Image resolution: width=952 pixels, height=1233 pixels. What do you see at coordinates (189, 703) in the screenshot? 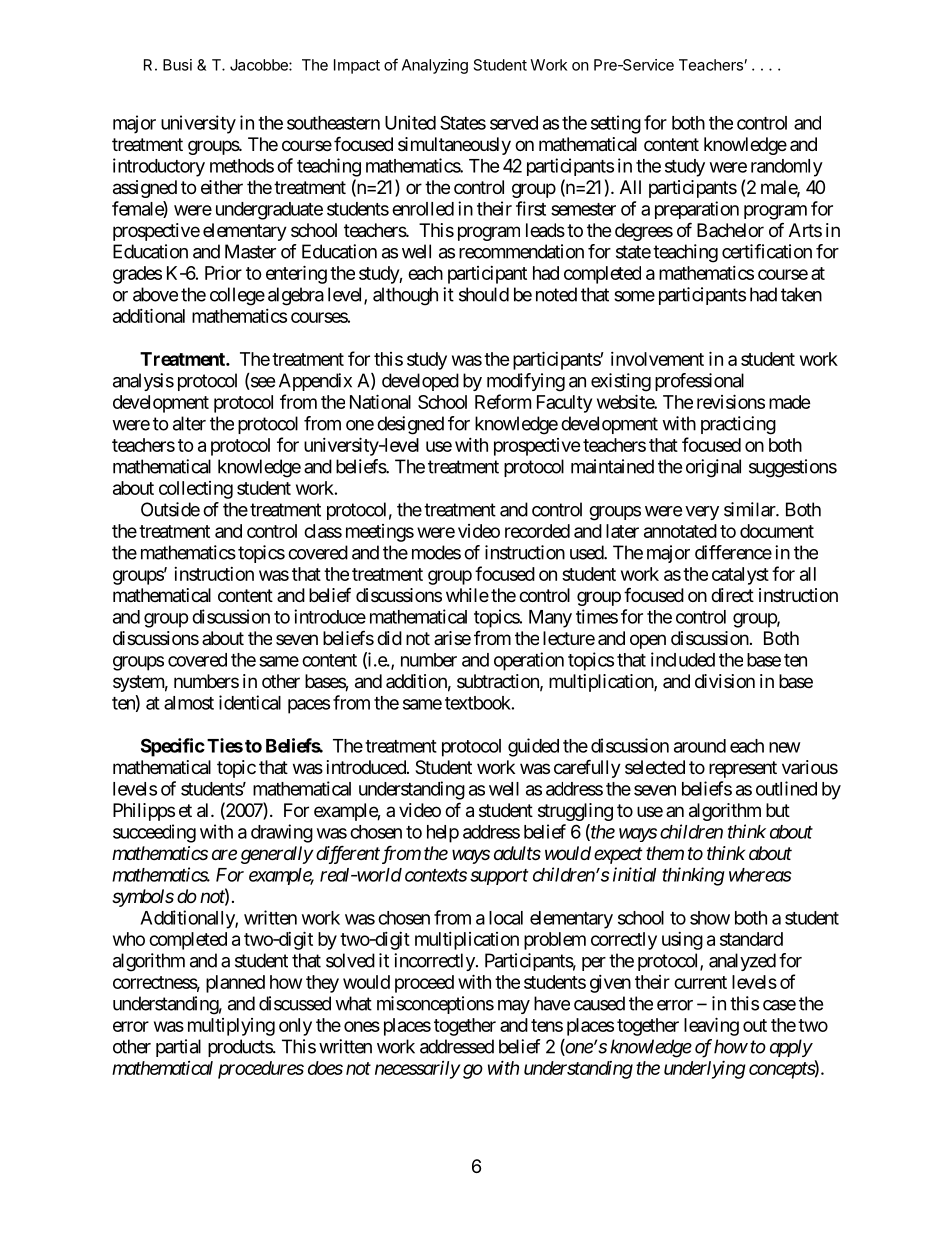
I see `almost` at bounding box center [189, 703].
